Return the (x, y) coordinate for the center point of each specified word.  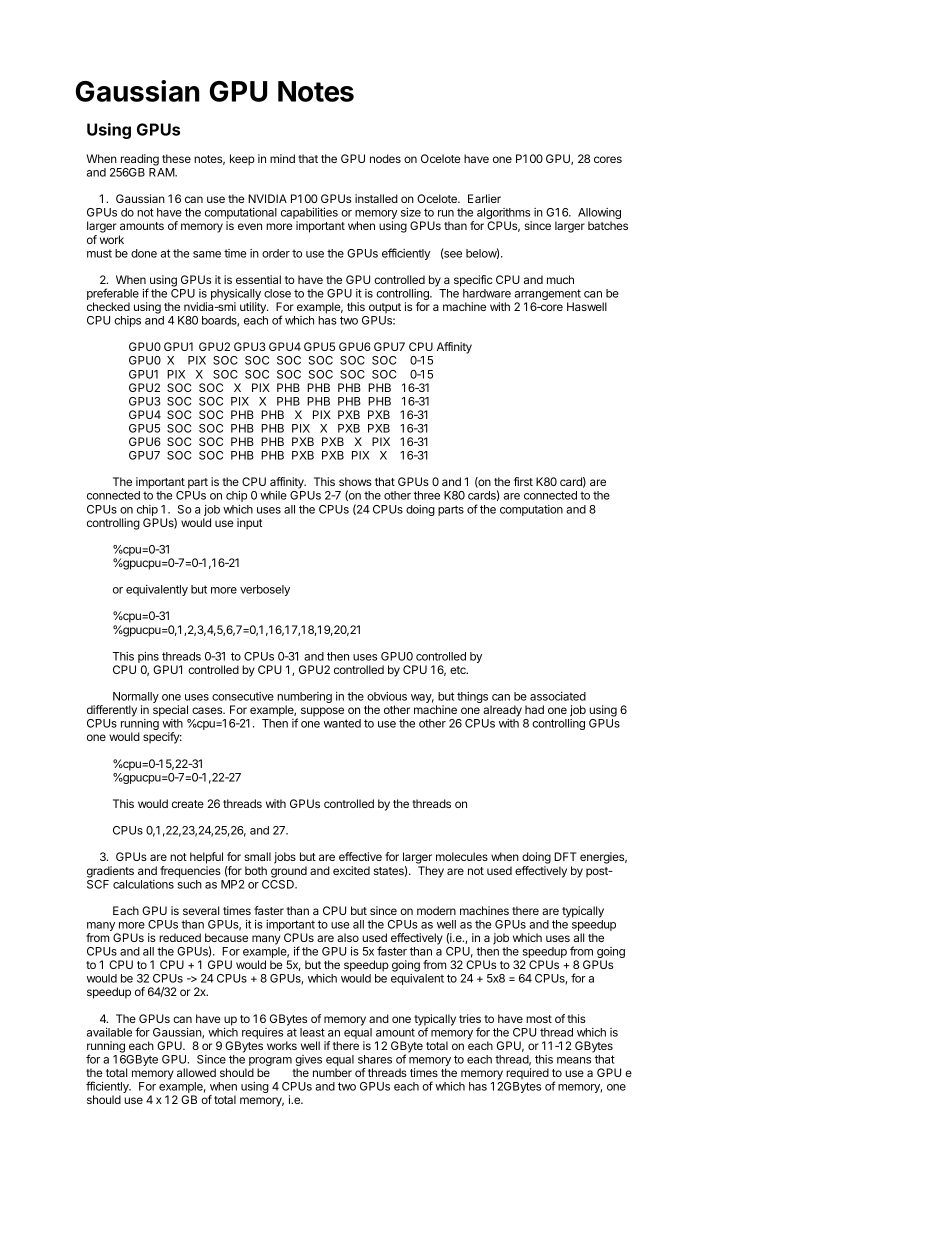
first (523, 481)
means (574, 1060)
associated (558, 696)
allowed (196, 1072)
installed (376, 198)
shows (355, 481)
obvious (387, 696)
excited (351, 870)
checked (108, 306)
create (188, 804)
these (176, 158)
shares (375, 1059)
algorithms (504, 215)
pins (148, 659)
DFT (565, 856)
